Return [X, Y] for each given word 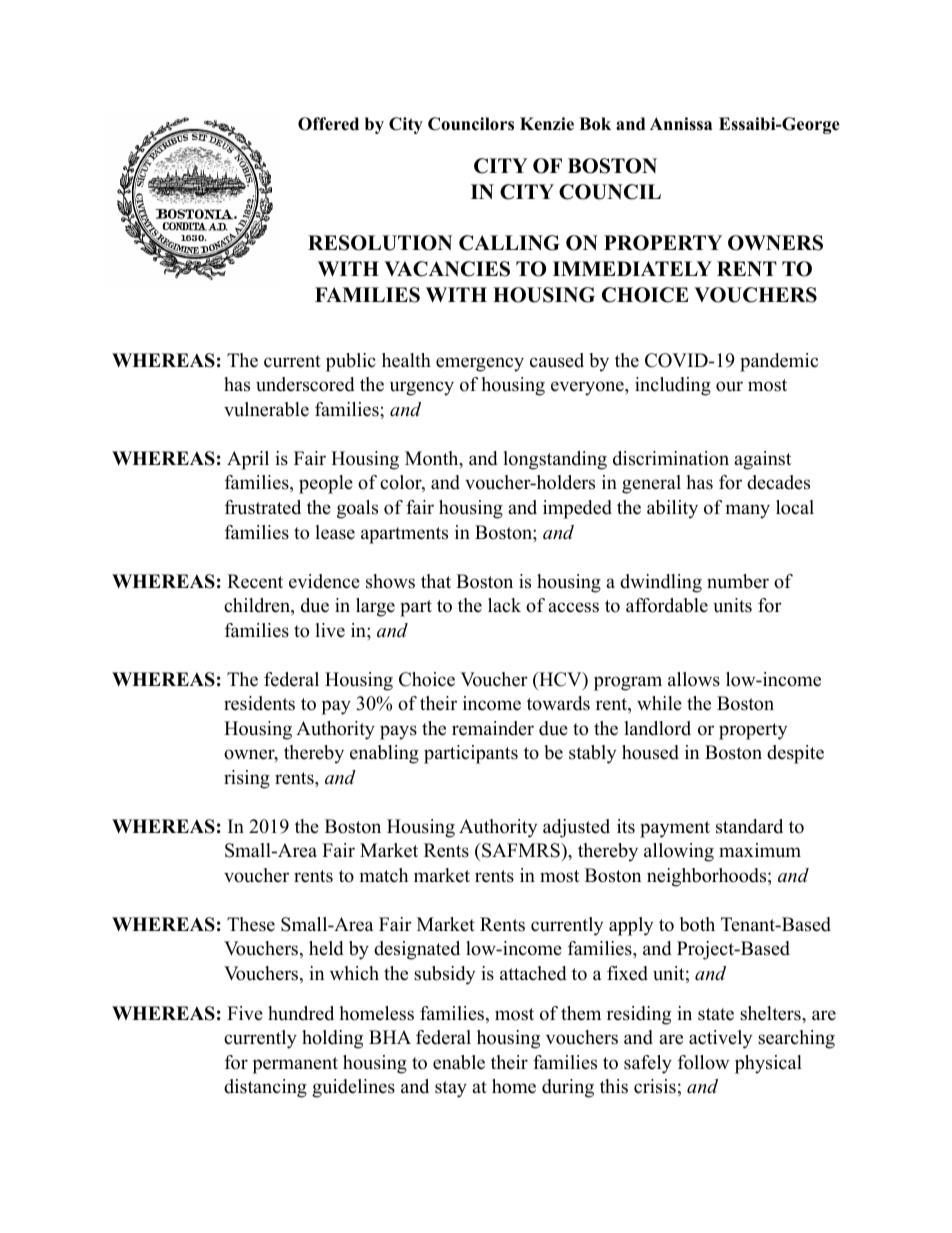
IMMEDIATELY [632, 268]
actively [720, 1039]
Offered [328, 124]
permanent [295, 1065]
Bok [595, 124]
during [568, 1088]
